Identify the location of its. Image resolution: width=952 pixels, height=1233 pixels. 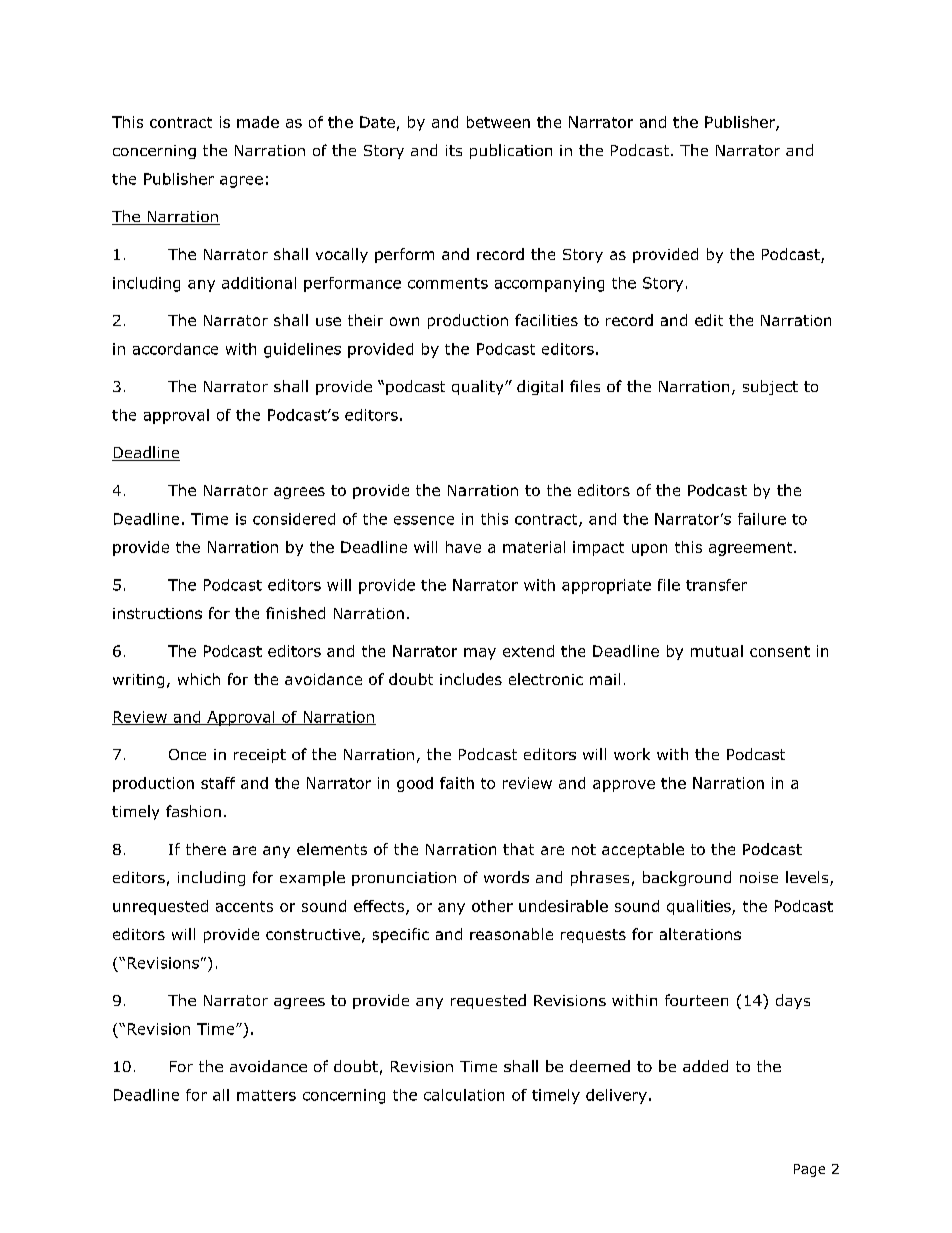
(454, 150).
